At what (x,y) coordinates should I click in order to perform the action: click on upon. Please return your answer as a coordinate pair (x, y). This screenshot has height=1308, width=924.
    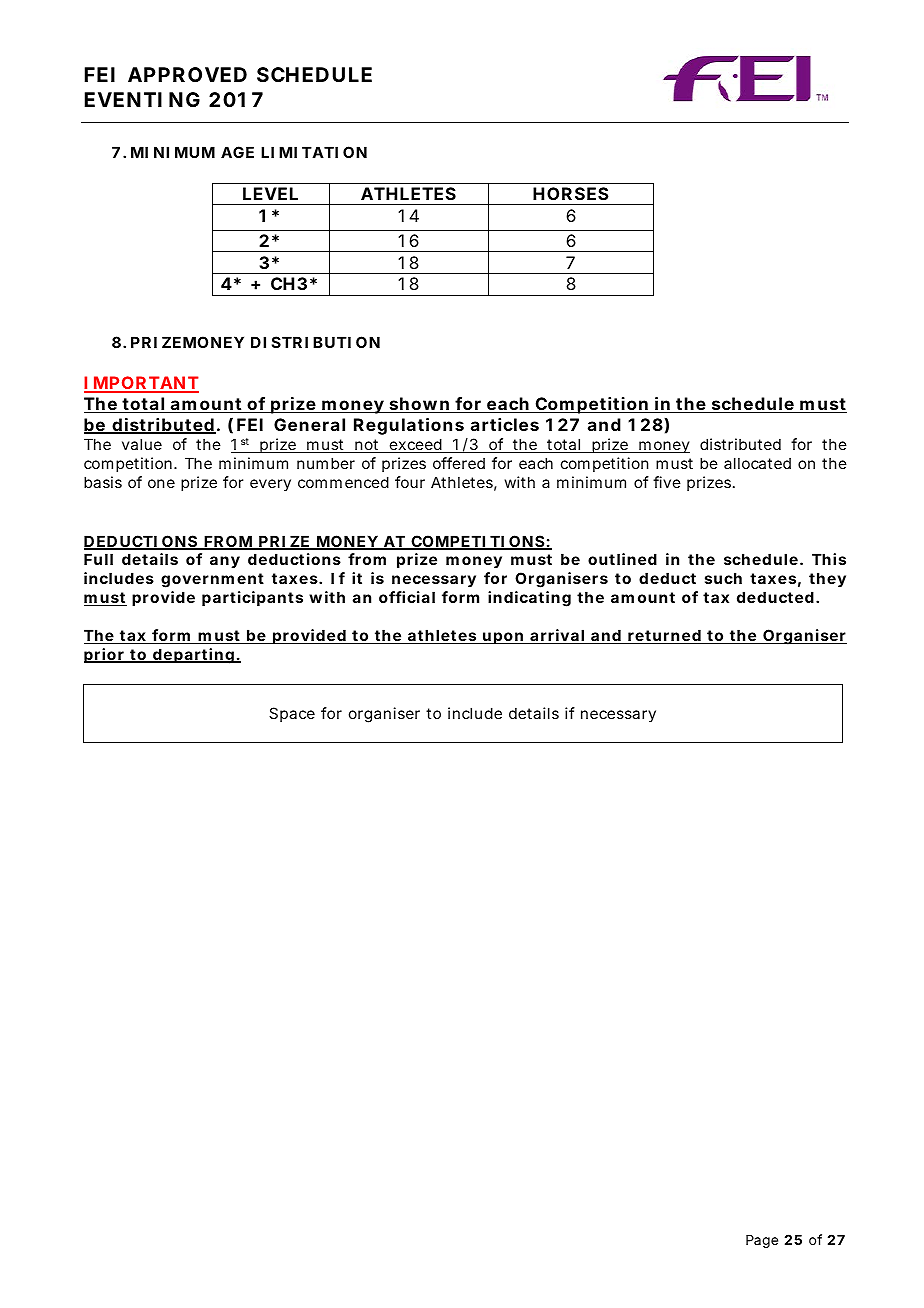
    Looking at the image, I should click on (503, 638).
